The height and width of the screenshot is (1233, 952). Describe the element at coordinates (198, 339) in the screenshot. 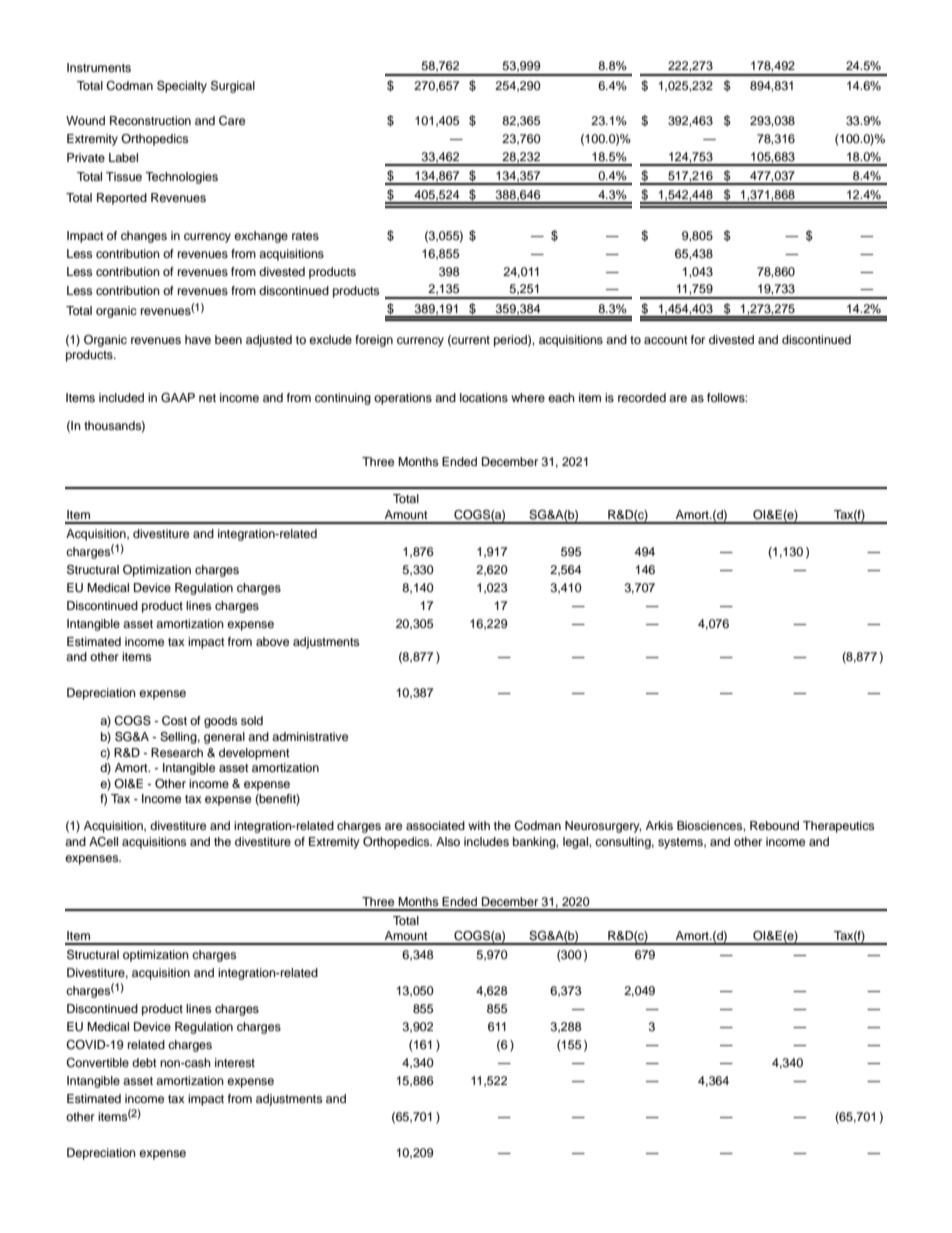

I see `have` at that location.
